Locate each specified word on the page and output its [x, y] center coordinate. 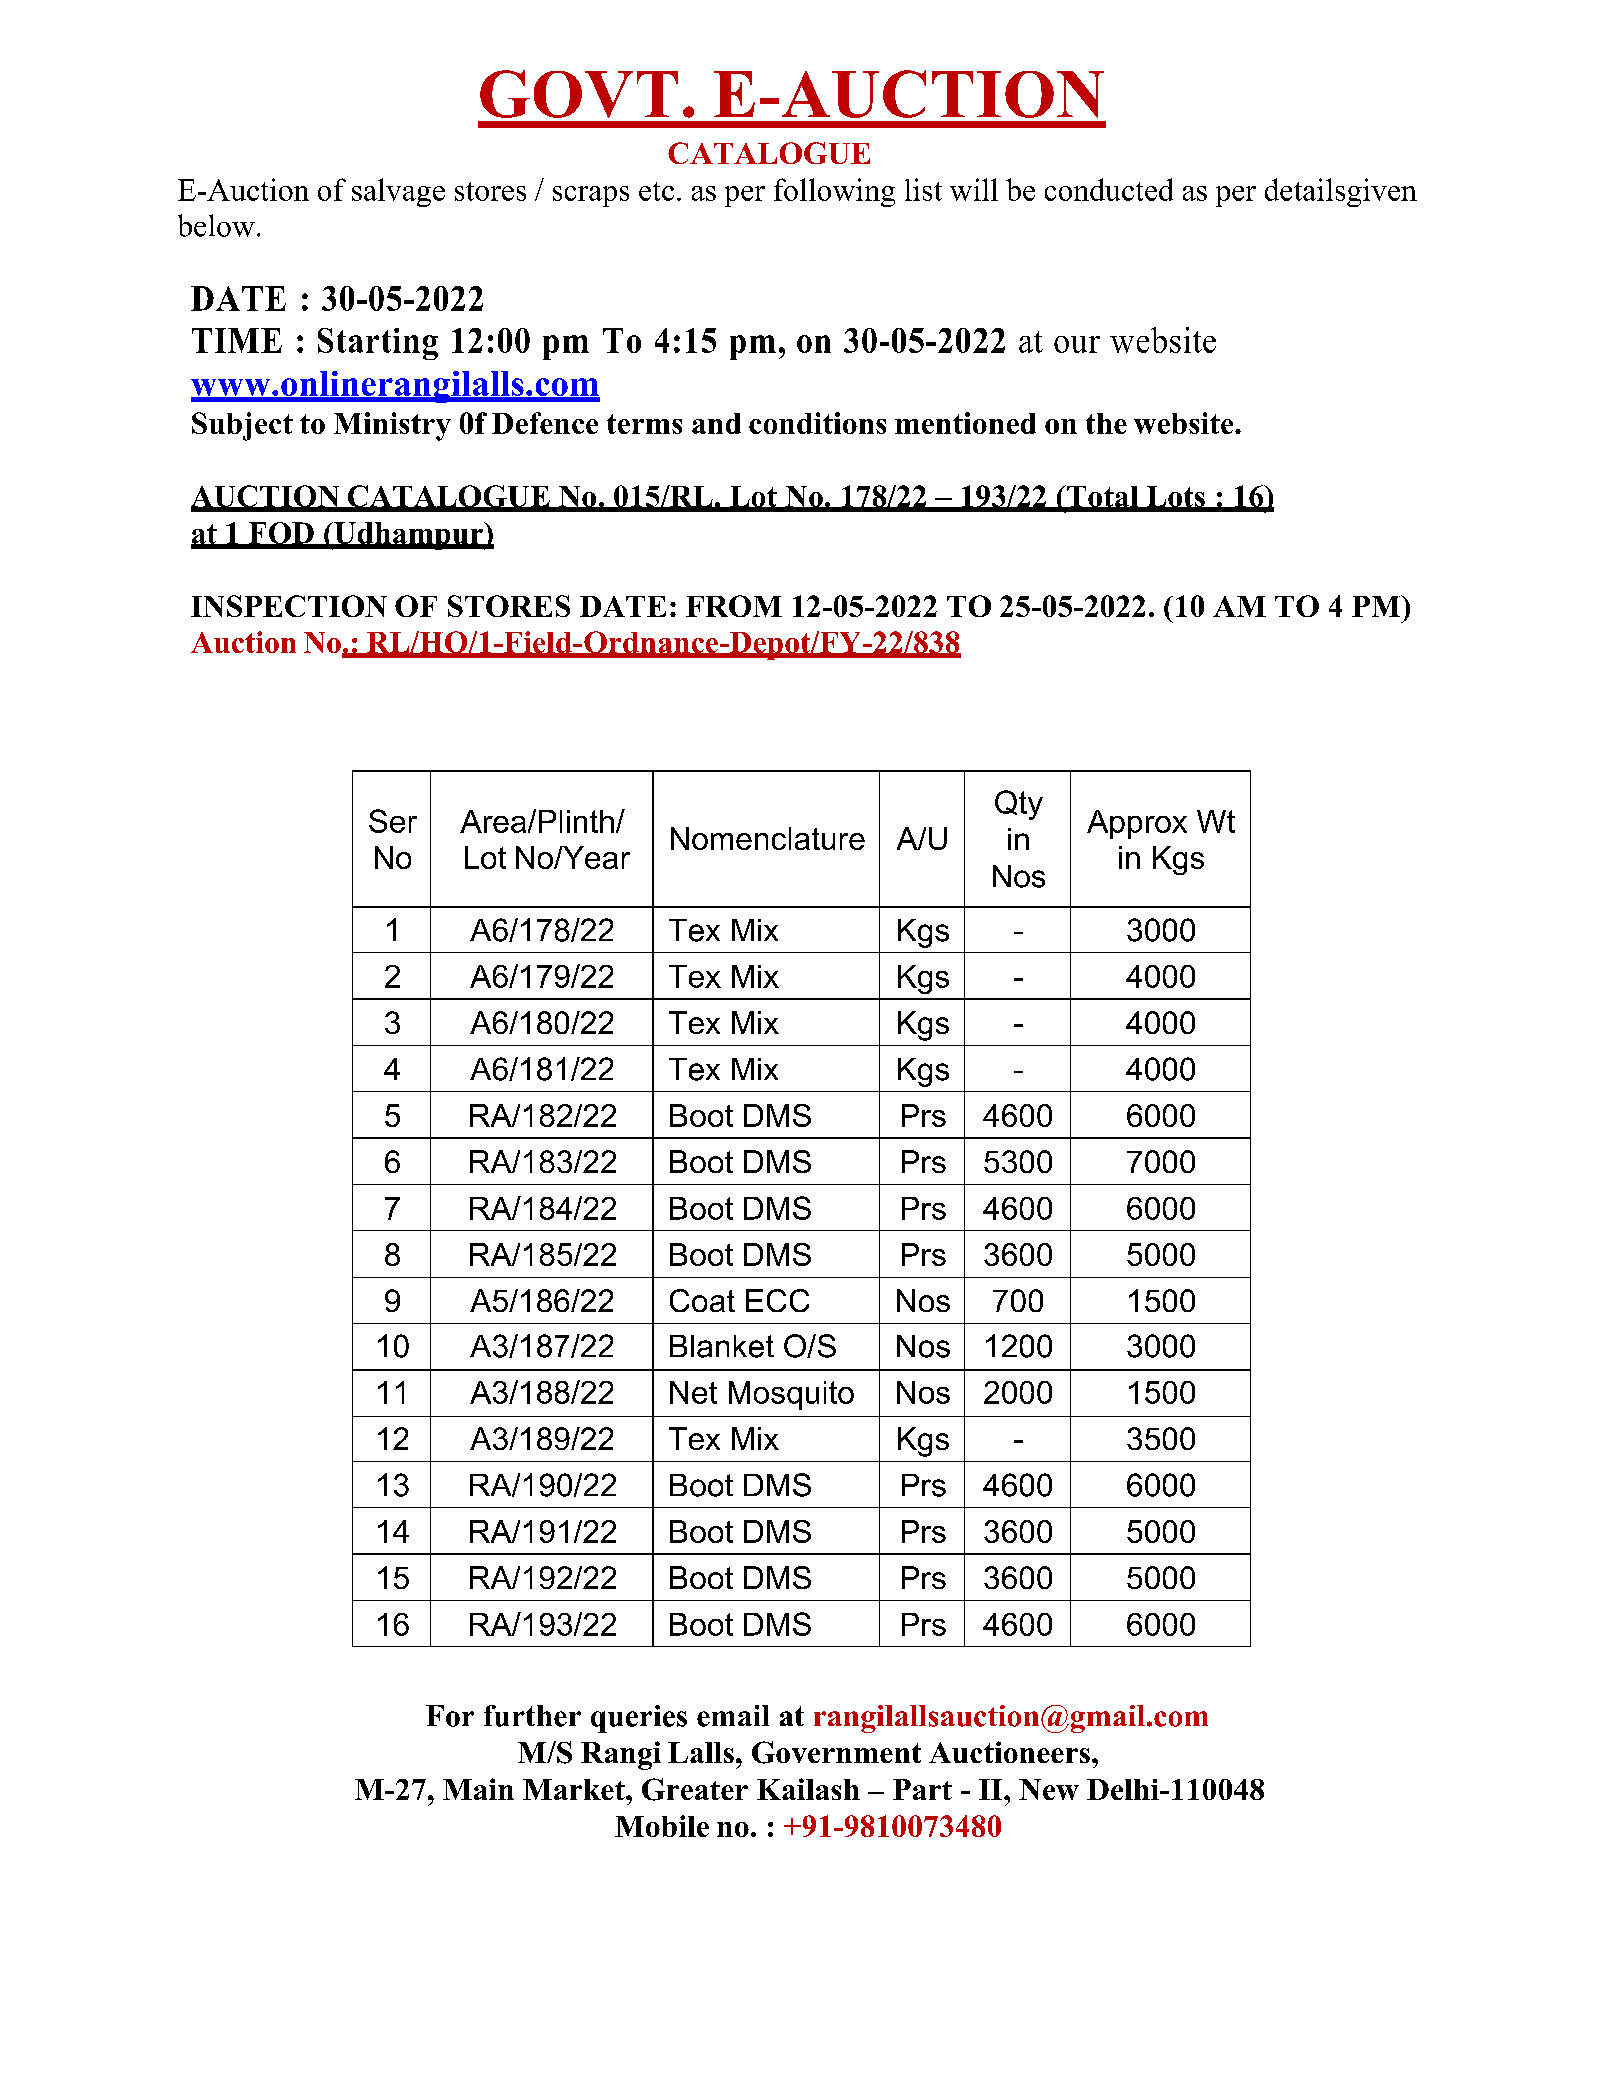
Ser [393, 821]
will [974, 189]
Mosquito [791, 1395]
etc [656, 191]
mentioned [965, 423]
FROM [734, 606]
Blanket [722, 1346]
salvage [398, 192]
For [450, 1716]
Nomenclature [768, 838]
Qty [1019, 805]
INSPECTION [289, 606]
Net [693, 1392]
